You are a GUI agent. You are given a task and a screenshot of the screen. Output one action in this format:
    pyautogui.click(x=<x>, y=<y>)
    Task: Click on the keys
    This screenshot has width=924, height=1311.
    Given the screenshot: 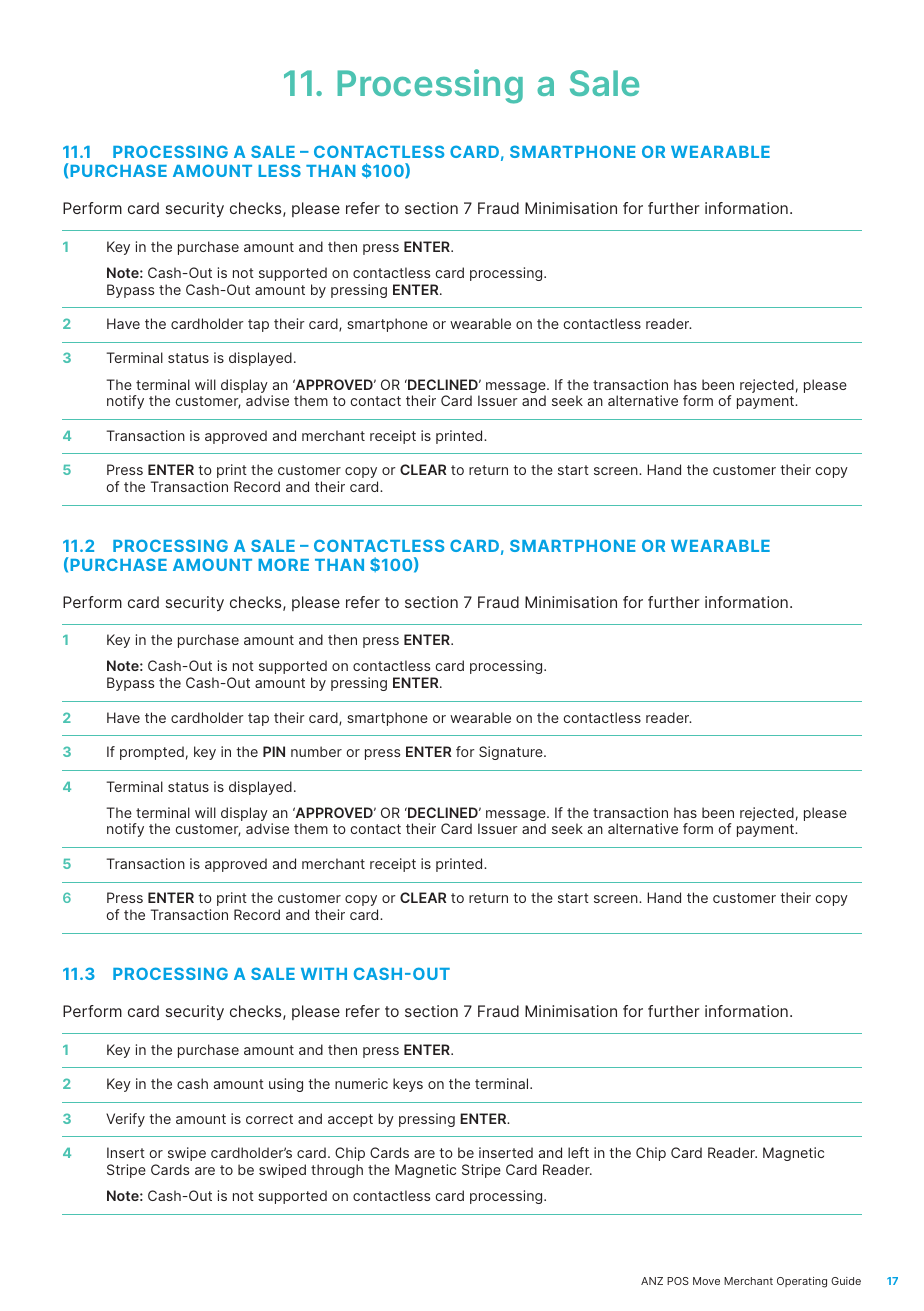 What is the action you would take?
    pyautogui.click(x=408, y=1085)
